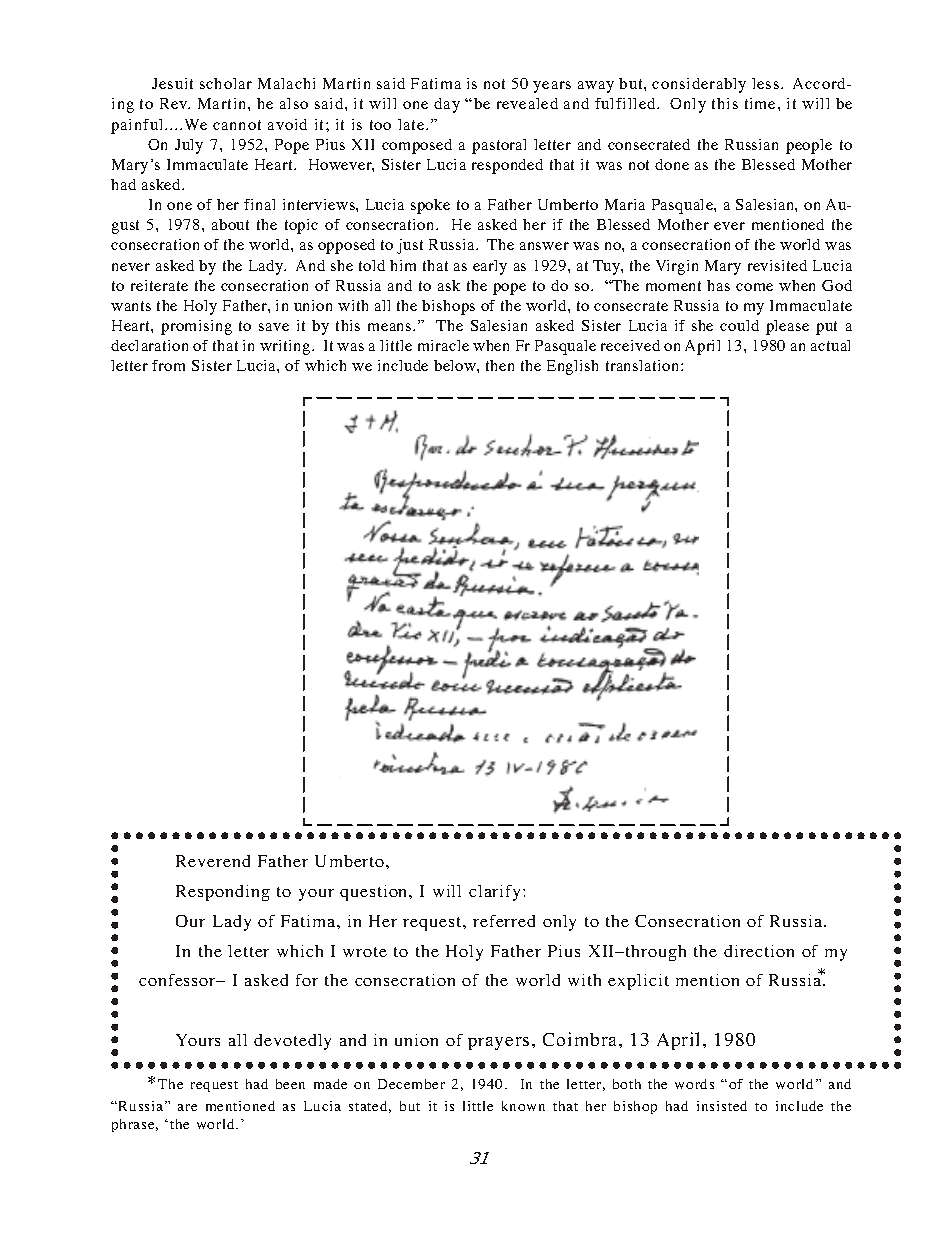 The width and height of the image is (952, 1233). Describe the element at coordinates (237, 125) in the image. I see `cannot` at that location.
